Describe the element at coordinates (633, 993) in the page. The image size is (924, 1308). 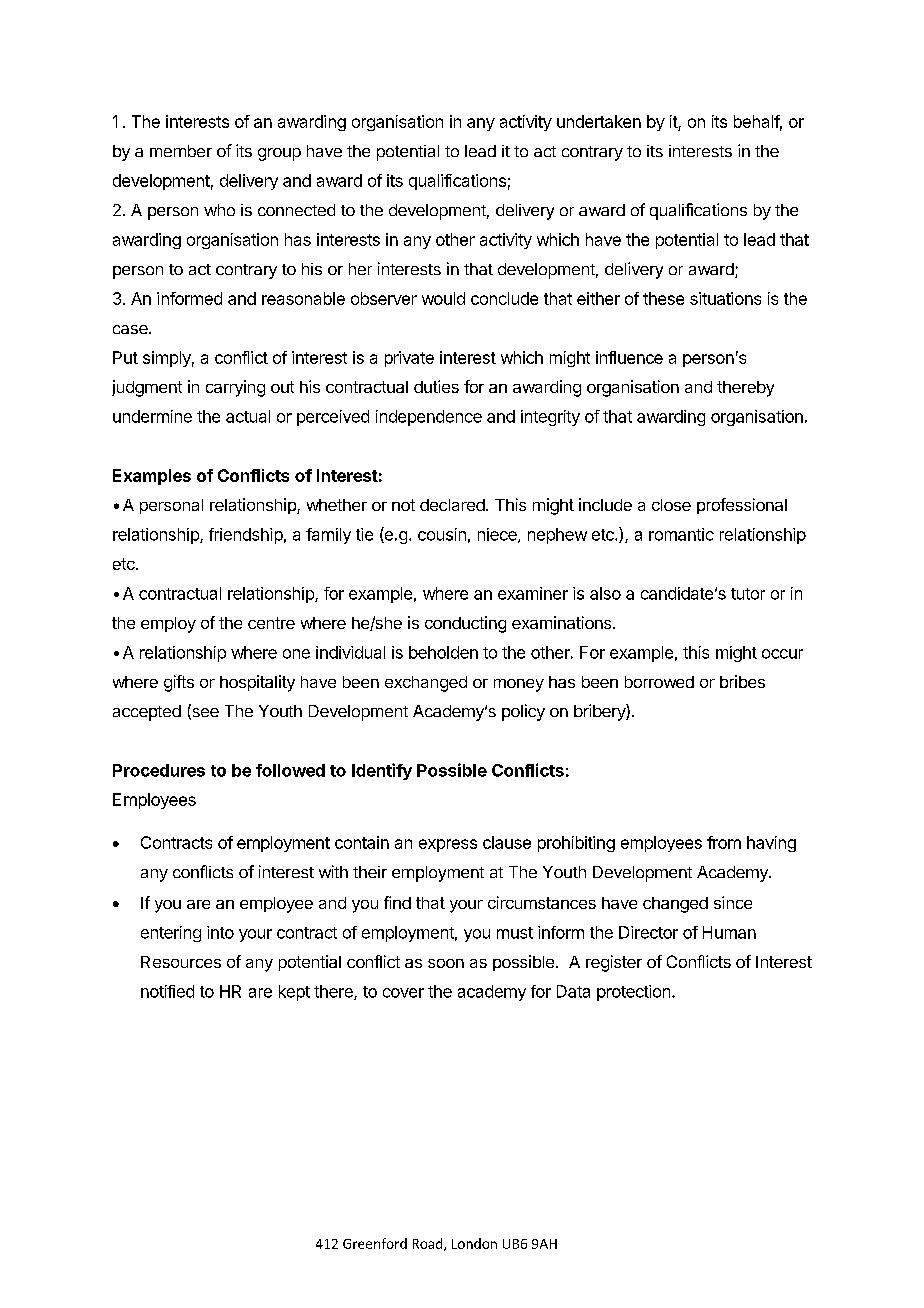
I see `protection` at that location.
